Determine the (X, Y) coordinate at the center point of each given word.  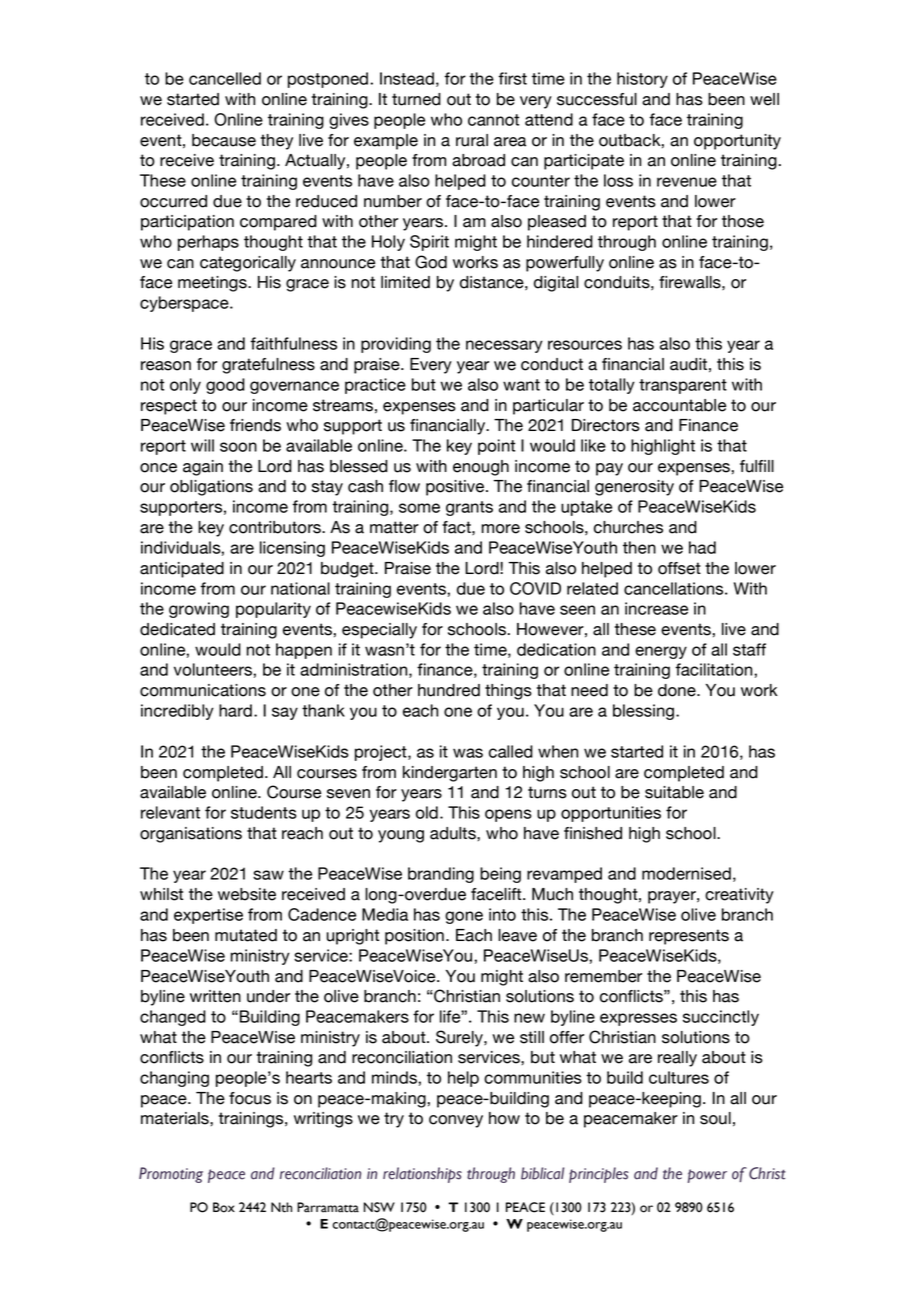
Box (224, 1207)
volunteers (214, 669)
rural (472, 140)
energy (661, 652)
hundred (449, 690)
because (224, 140)
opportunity (737, 142)
